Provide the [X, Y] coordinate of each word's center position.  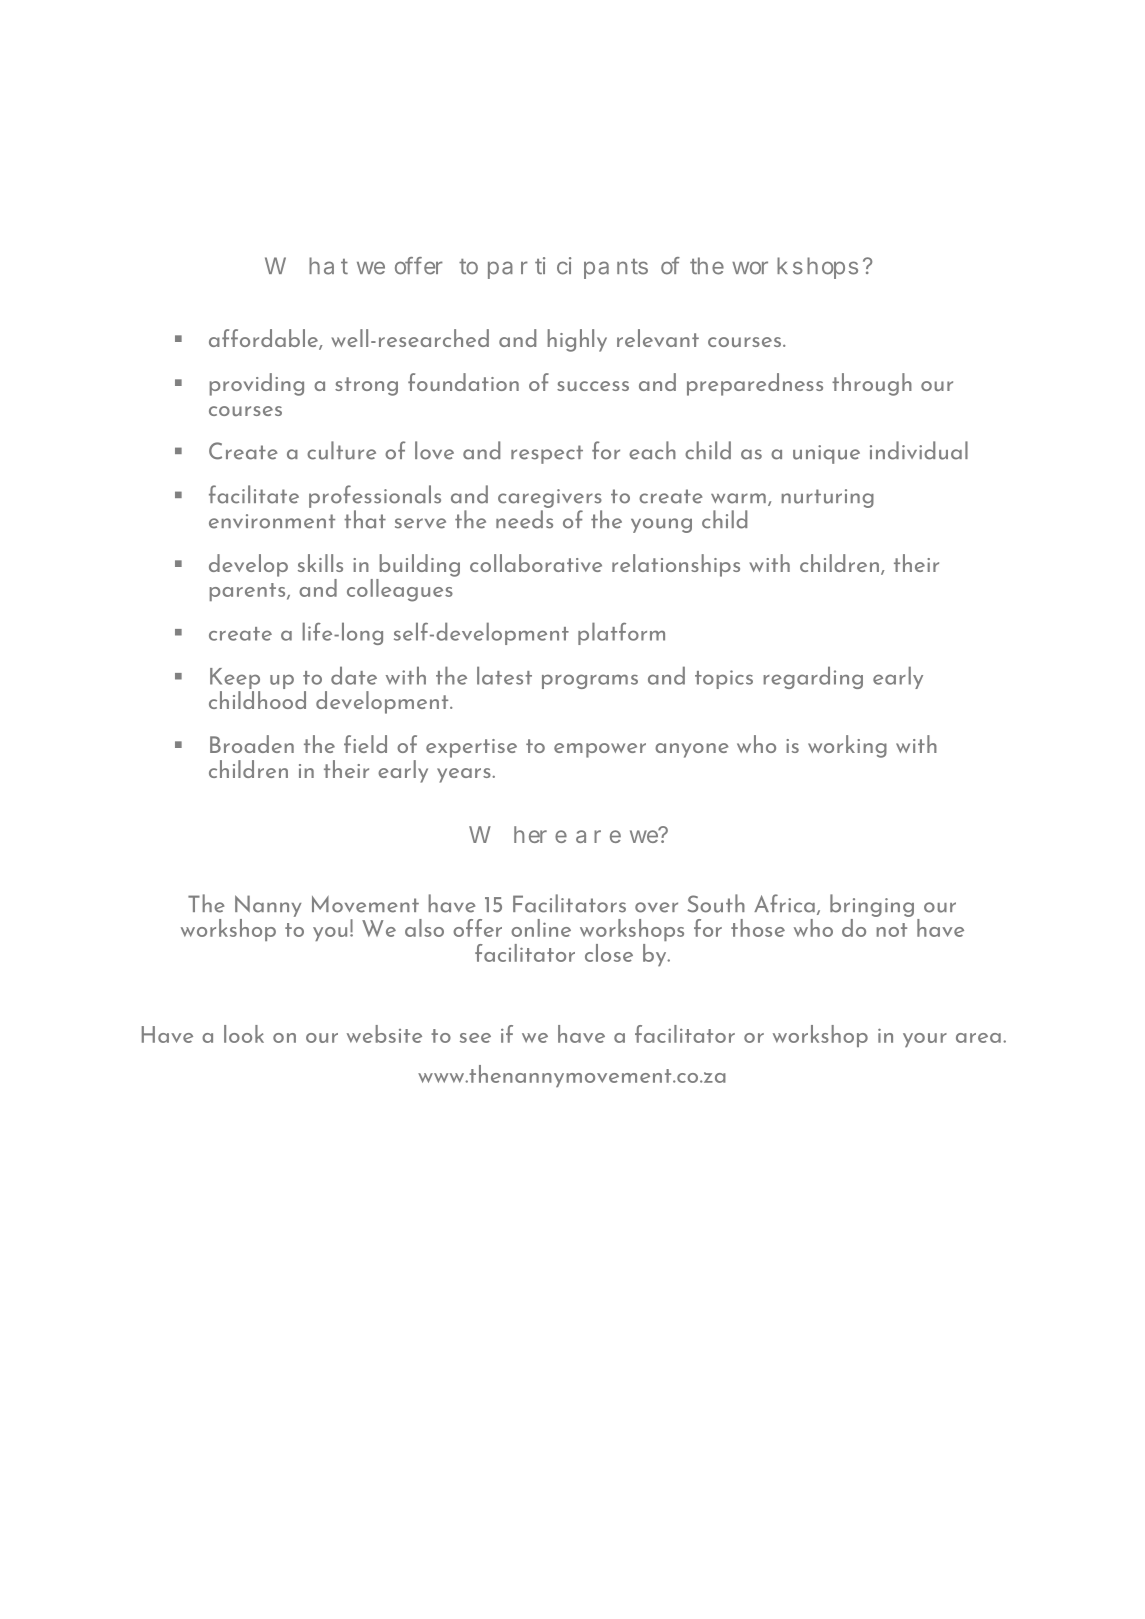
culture [341, 450]
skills [320, 563]
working [847, 746]
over [656, 907]
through [872, 384]
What [306, 266]
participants [568, 268]
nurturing [828, 498]
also [424, 928]
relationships [676, 565]
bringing [872, 905]
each [652, 450]
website [384, 1034]
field [365, 744]
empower [600, 750]
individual [919, 450]
